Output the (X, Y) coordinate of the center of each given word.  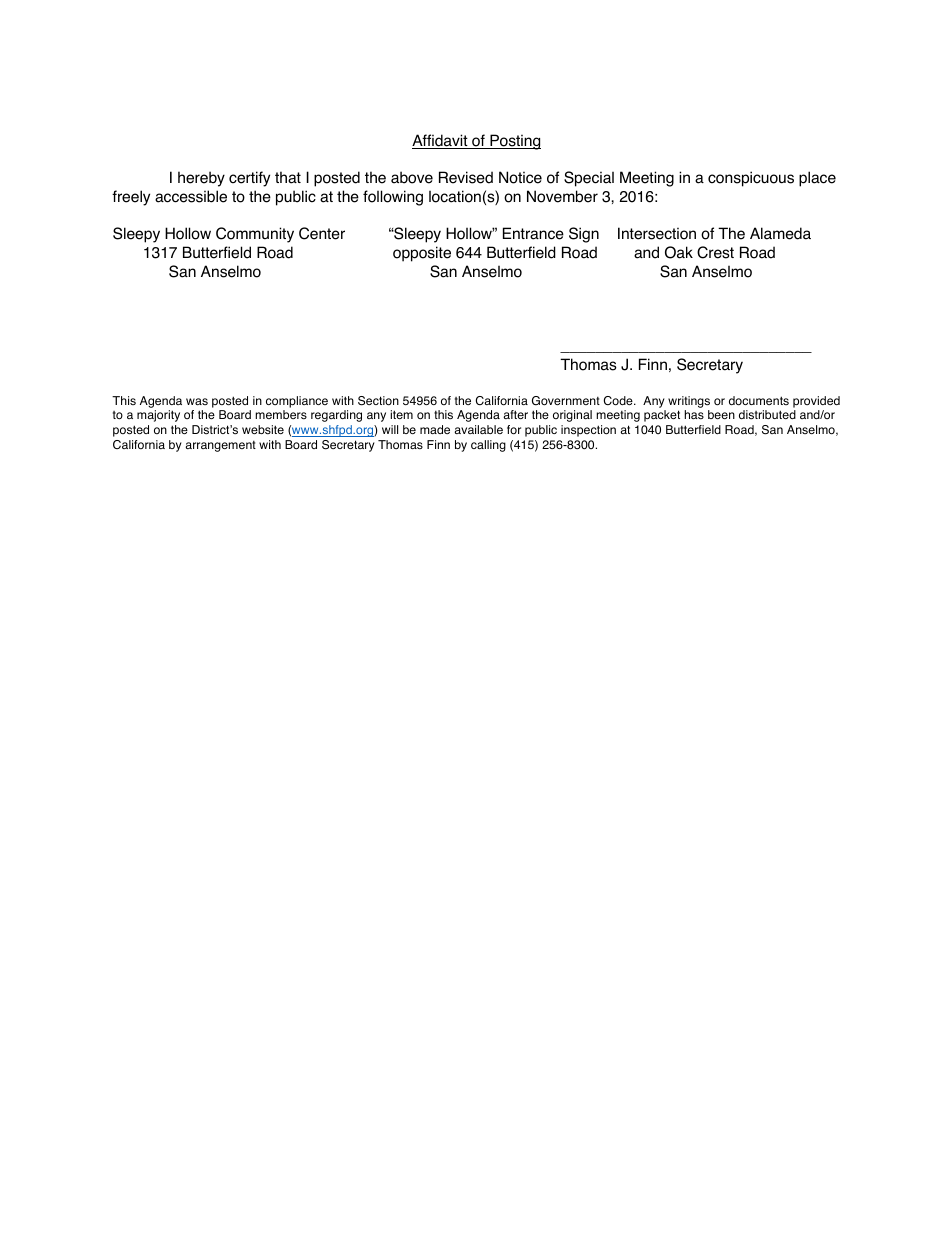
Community (255, 235)
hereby (201, 179)
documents (759, 401)
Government (566, 401)
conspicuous (751, 179)
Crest (715, 252)
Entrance (533, 233)
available (478, 429)
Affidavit (441, 141)
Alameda (780, 233)
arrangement (220, 446)
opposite (422, 254)
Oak (679, 252)
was (197, 401)
